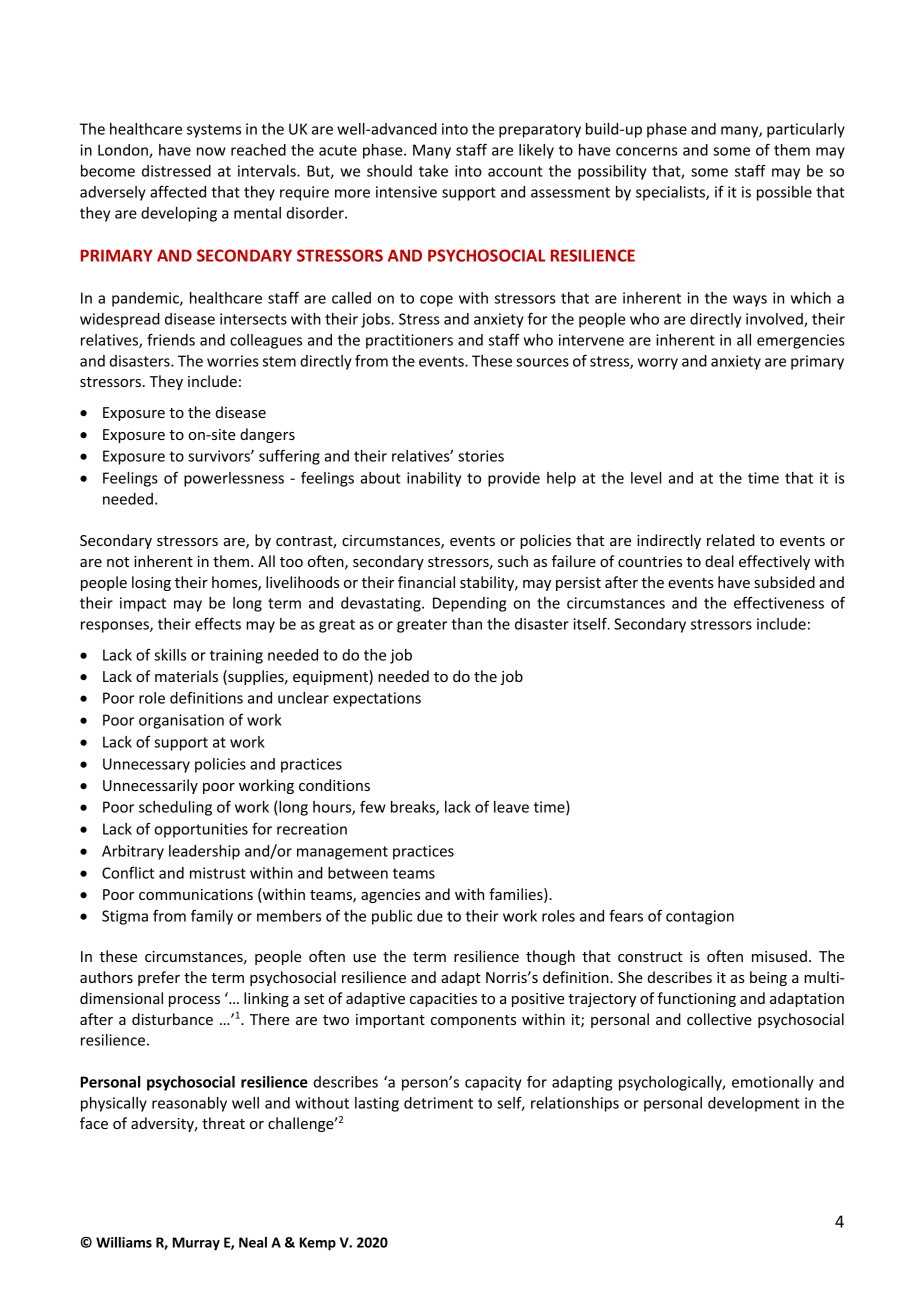 The width and height of the document is (924, 1308). I want to click on take, so click(433, 171).
